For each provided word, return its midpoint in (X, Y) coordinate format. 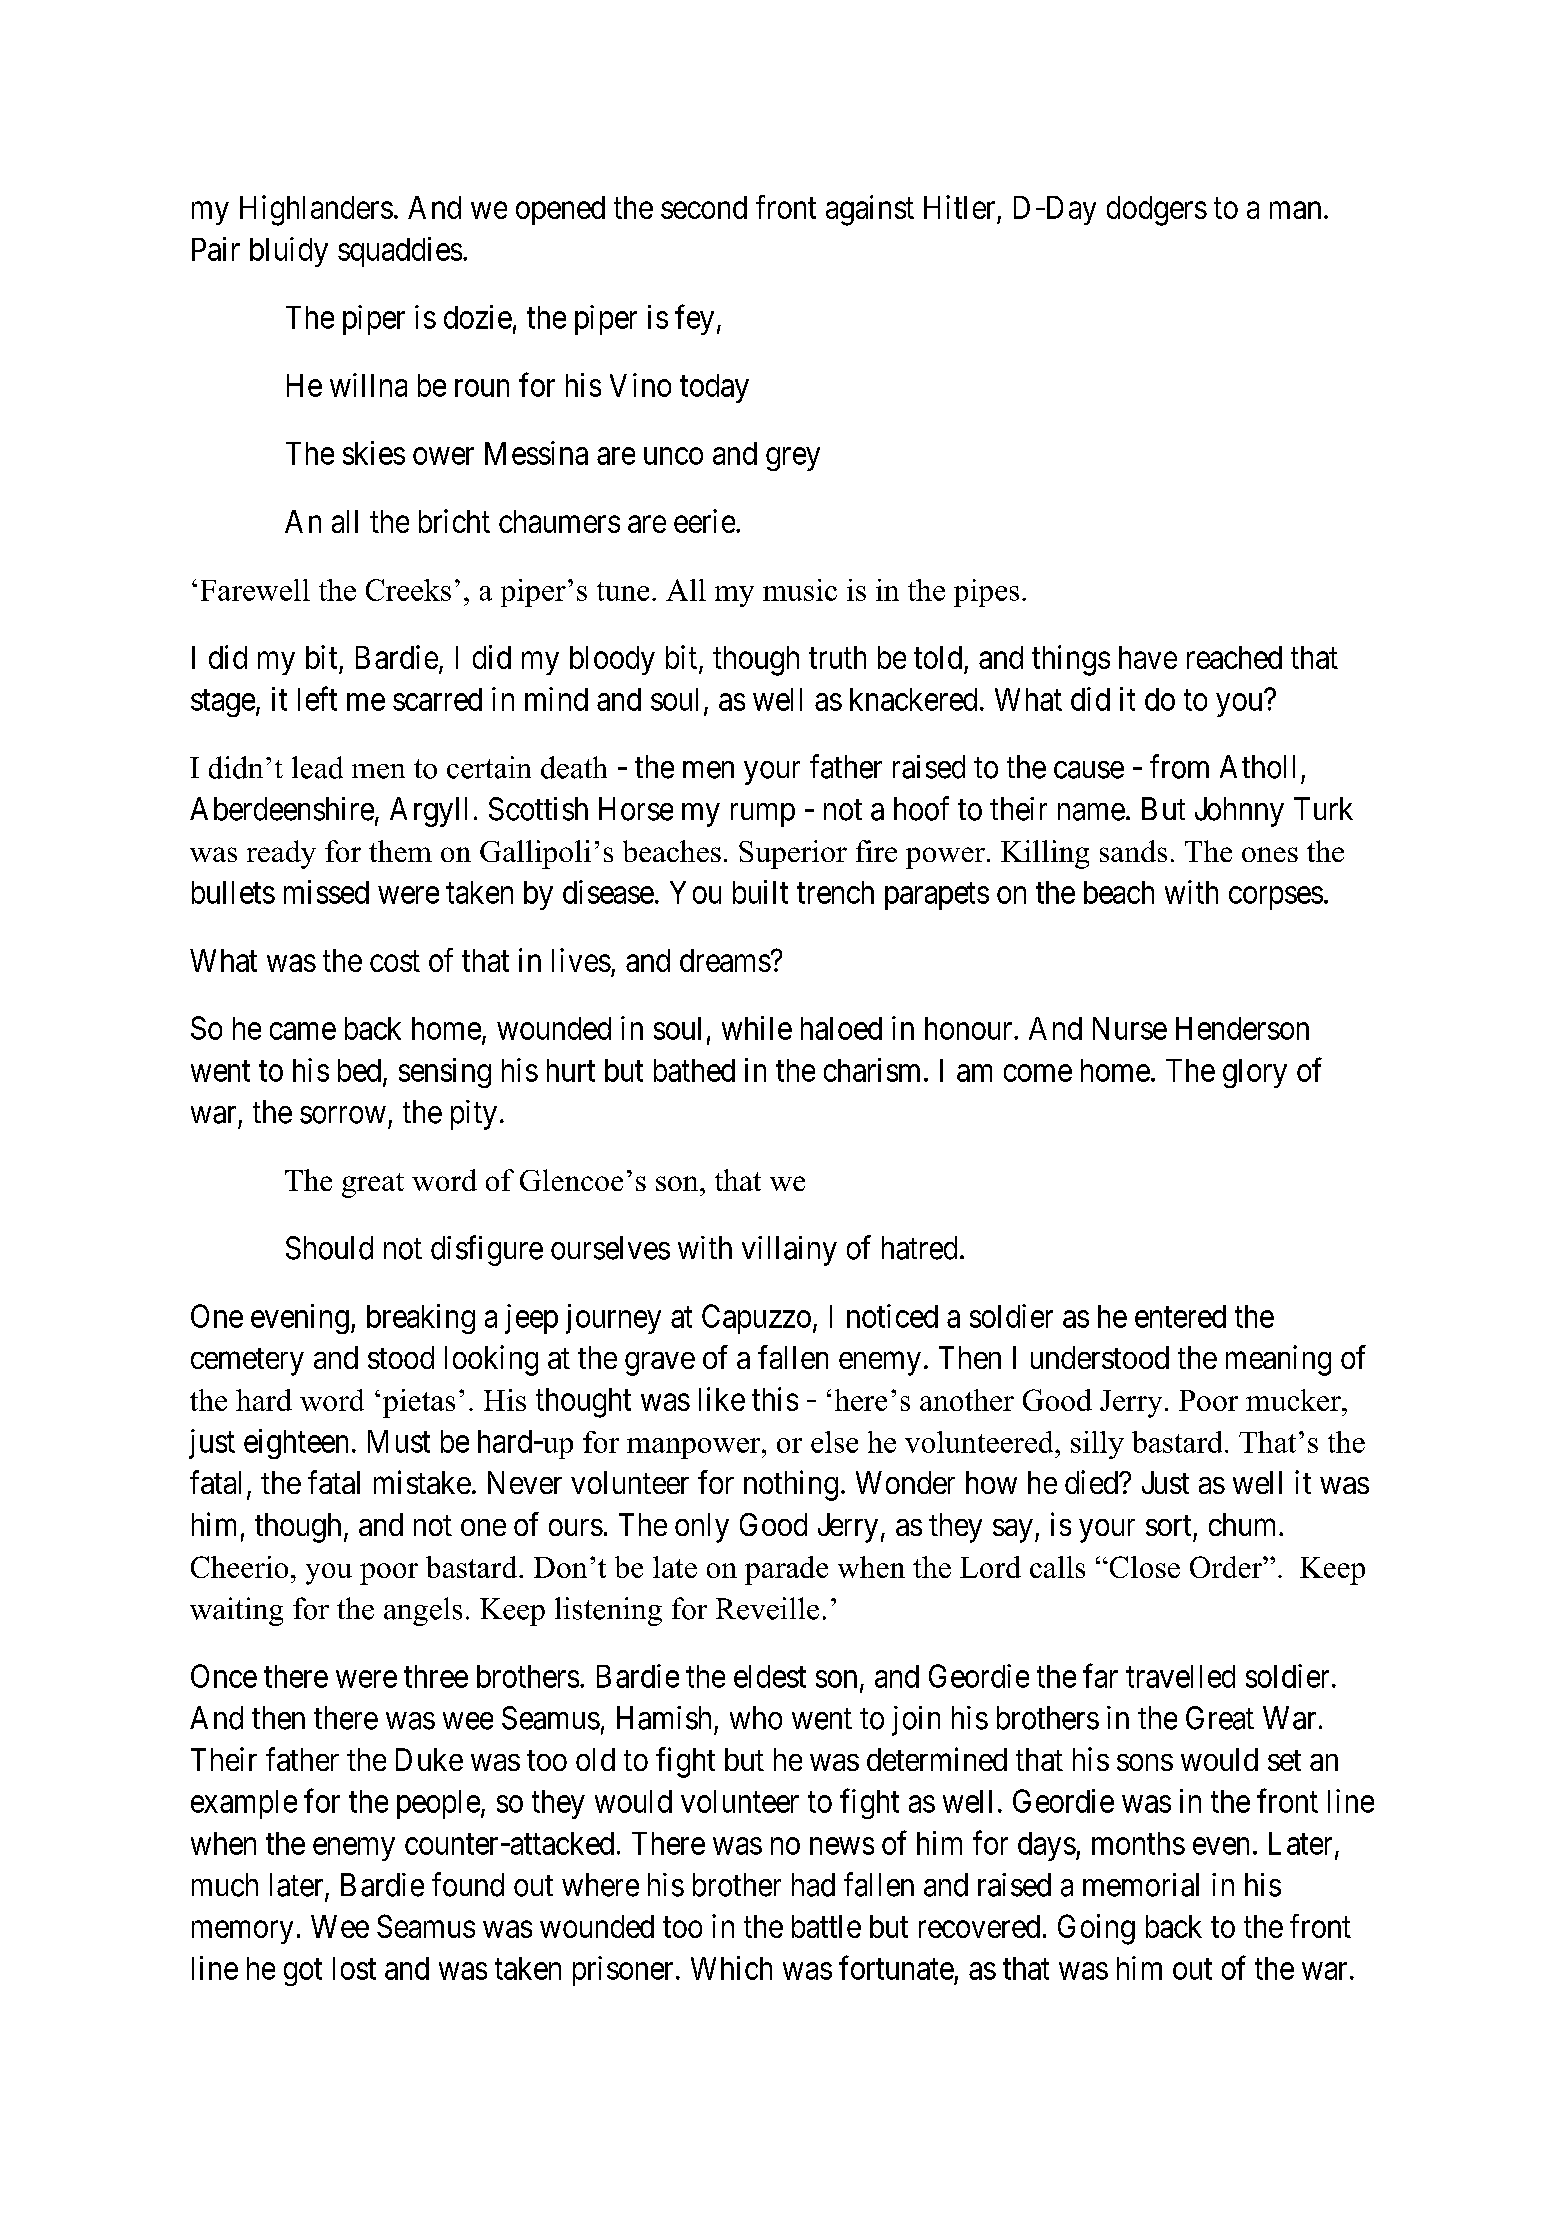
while (757, 1028)
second (704, 207)
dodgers (1157, 211)
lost (354, 1968)
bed (361, 1071)
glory (1255, 1073)
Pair (216, 249)
